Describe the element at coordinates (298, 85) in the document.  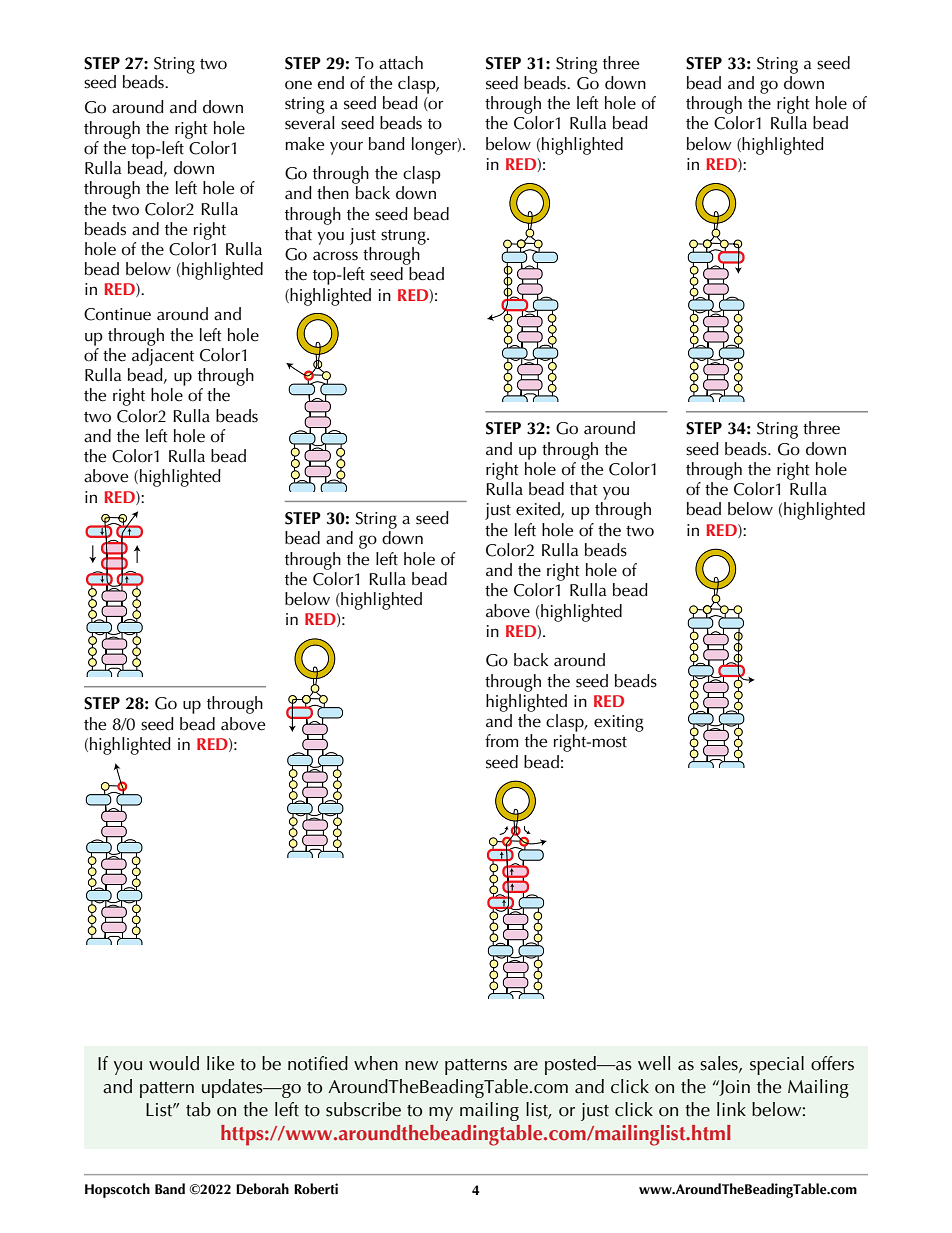
I see `one` at that location.
